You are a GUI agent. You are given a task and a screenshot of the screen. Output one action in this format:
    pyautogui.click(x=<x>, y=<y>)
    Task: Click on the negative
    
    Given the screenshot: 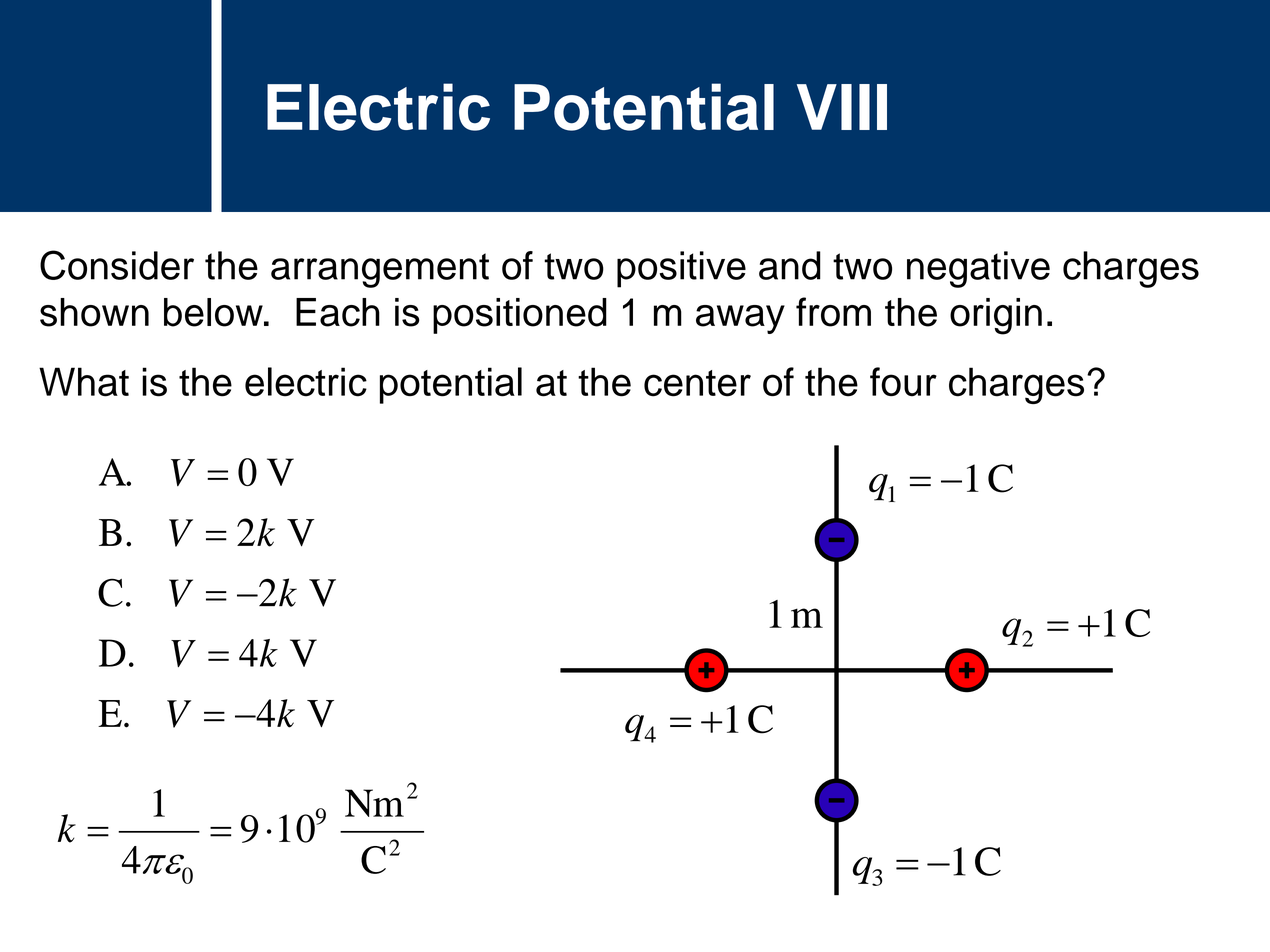 What is the action you would take?
    pyautogui.click(x=978, y=269)
